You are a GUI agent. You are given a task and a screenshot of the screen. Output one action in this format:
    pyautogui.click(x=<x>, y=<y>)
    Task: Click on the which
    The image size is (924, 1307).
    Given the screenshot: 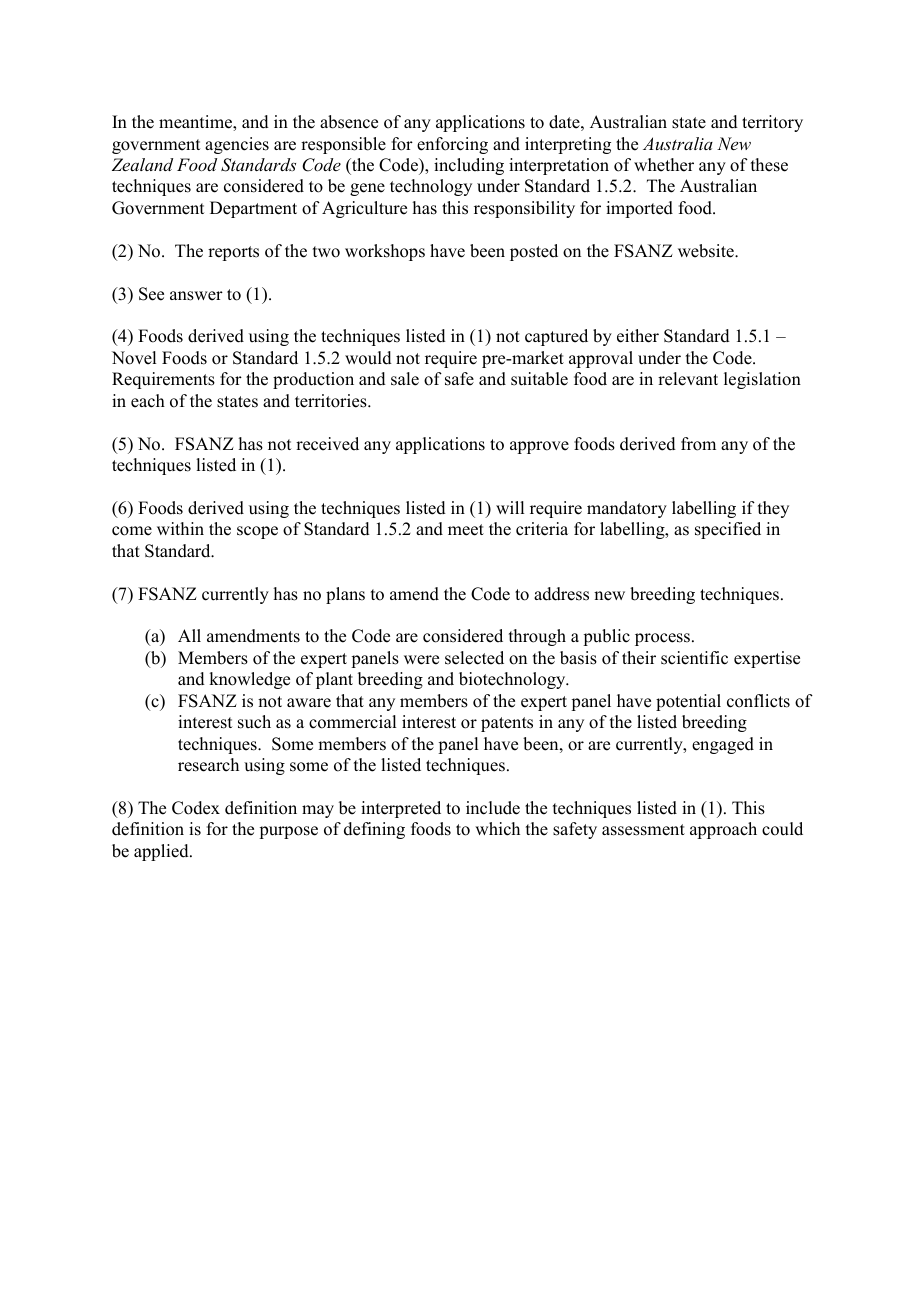 What is the action you would take?
    pyautogui.click(x=497, y=829)
